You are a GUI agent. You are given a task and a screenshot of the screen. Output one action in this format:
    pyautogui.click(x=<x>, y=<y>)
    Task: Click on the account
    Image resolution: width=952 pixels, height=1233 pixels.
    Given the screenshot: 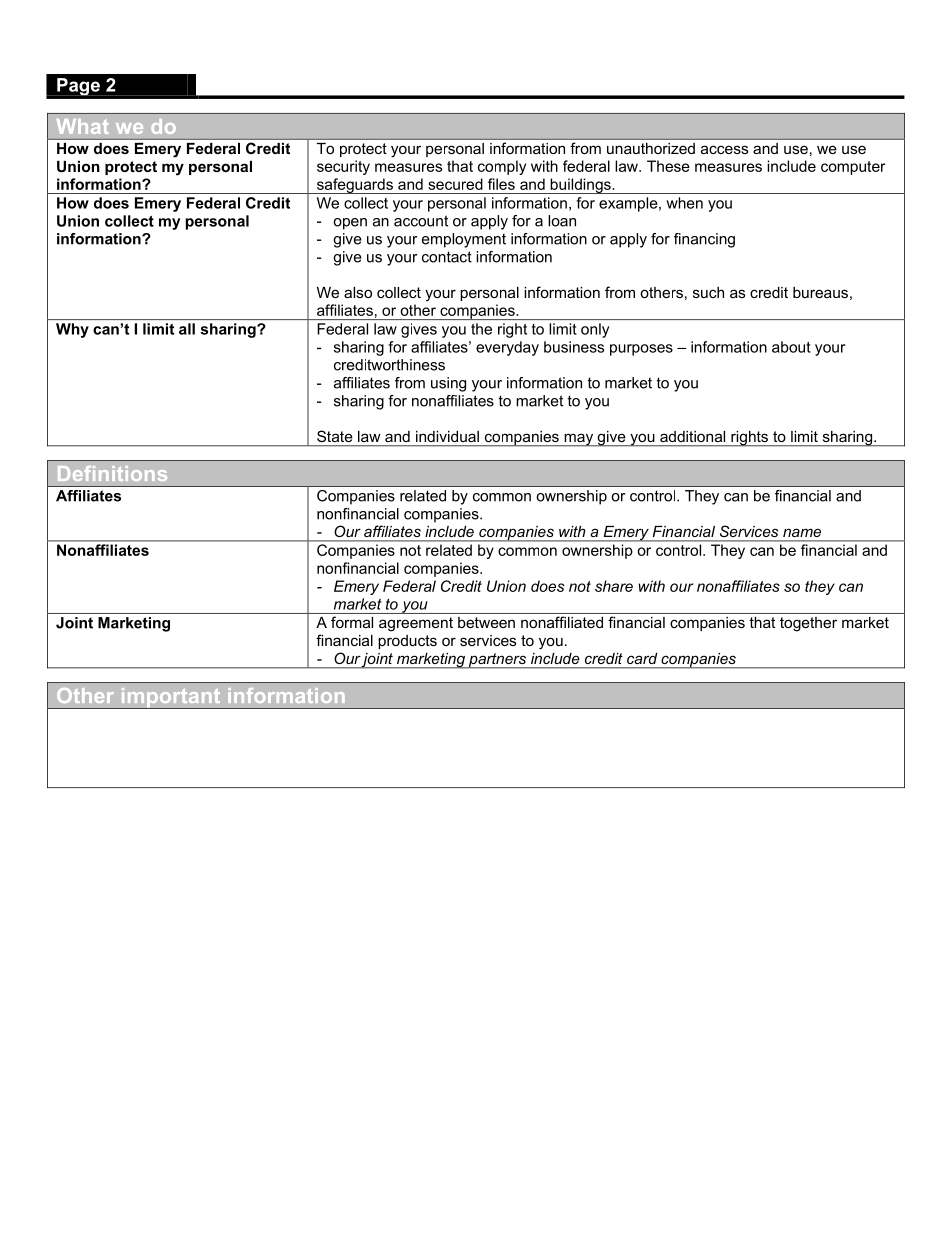 What is the action you would take?
    pyautogui.click(x=421, y=221)
